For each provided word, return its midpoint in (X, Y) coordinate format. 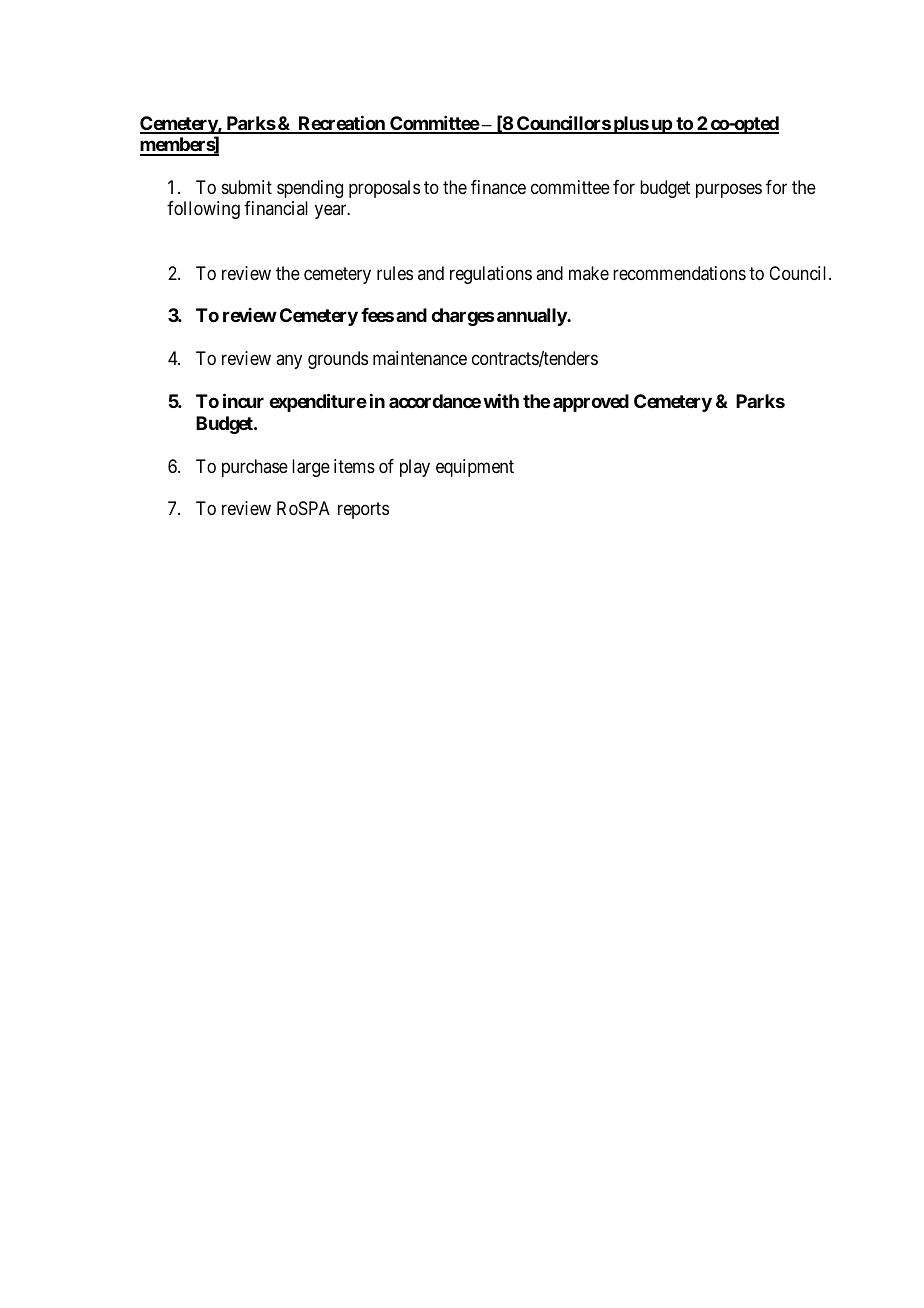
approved (591, 403)
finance (498, 187)
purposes (729, 190)
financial (276, 208)
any (289, 362)
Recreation (341, 124)
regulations (491, 275)
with (501, 401)
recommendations (679, 273)
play (415, 468)
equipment (475, 468)
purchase (255, 468)
